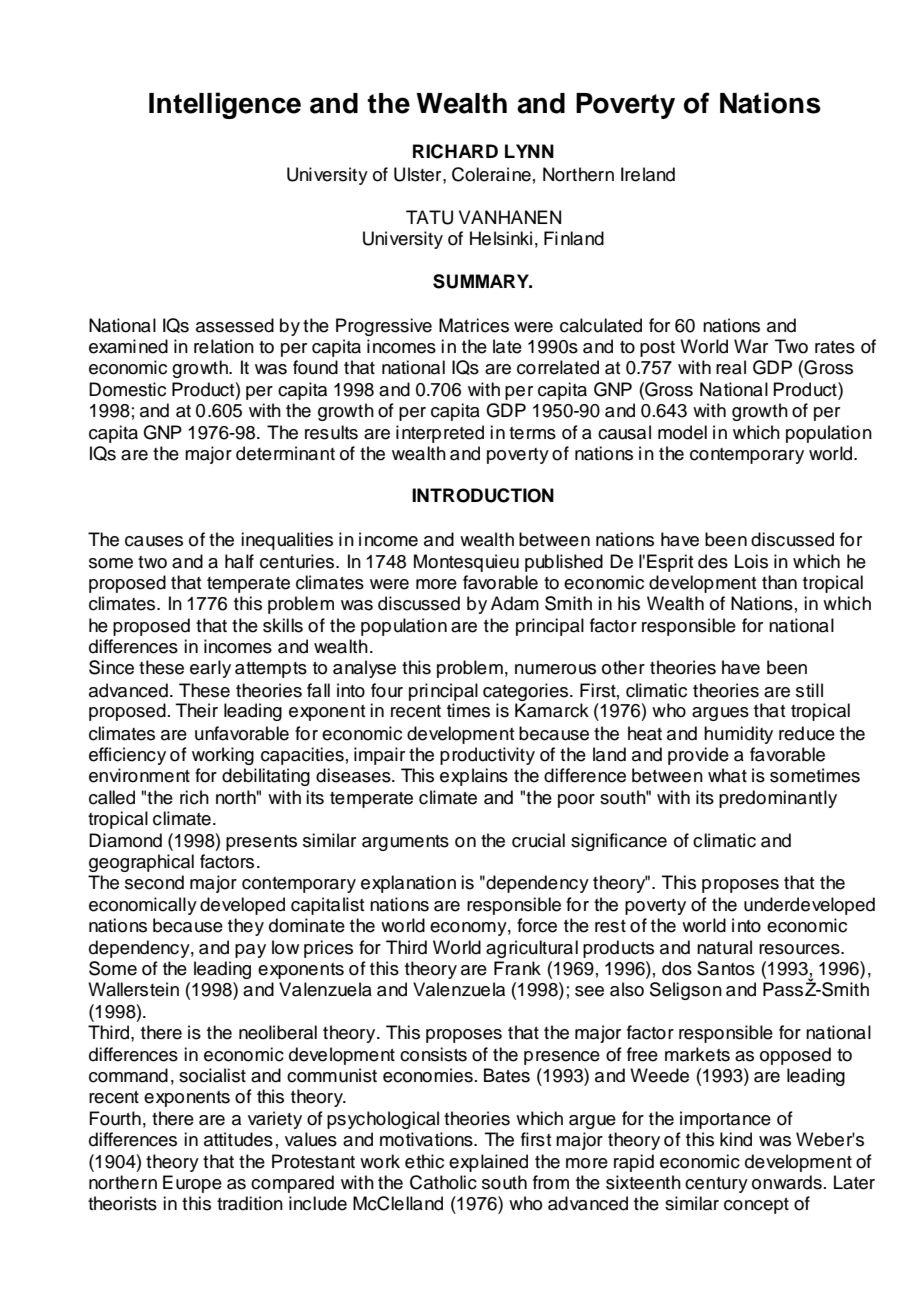 This screenshot has width=924, height=1308. Describe the element at coordinates (139, 775) in the screenshot. I see `environment` at that location.
